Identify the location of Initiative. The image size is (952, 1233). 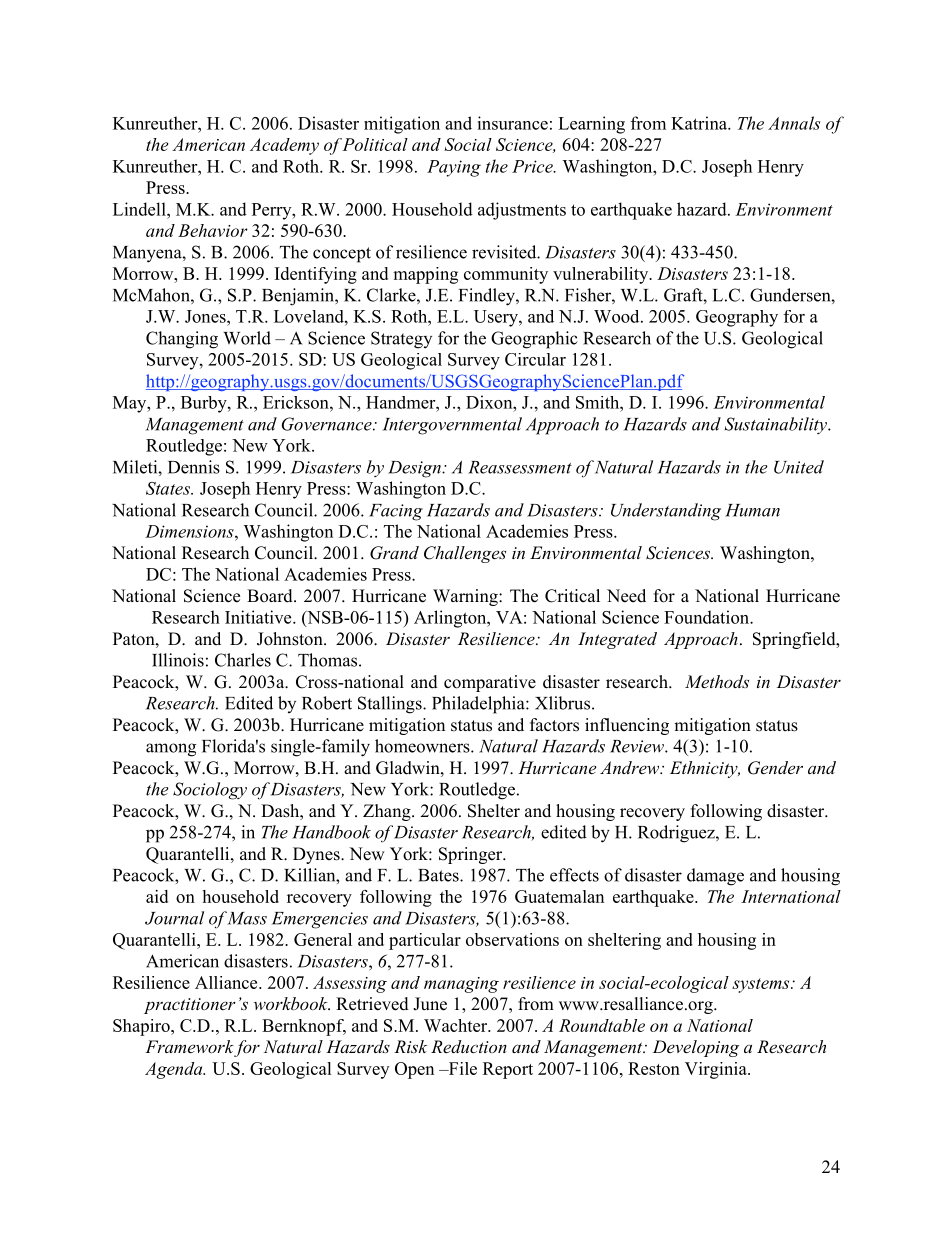
(259, 617).
